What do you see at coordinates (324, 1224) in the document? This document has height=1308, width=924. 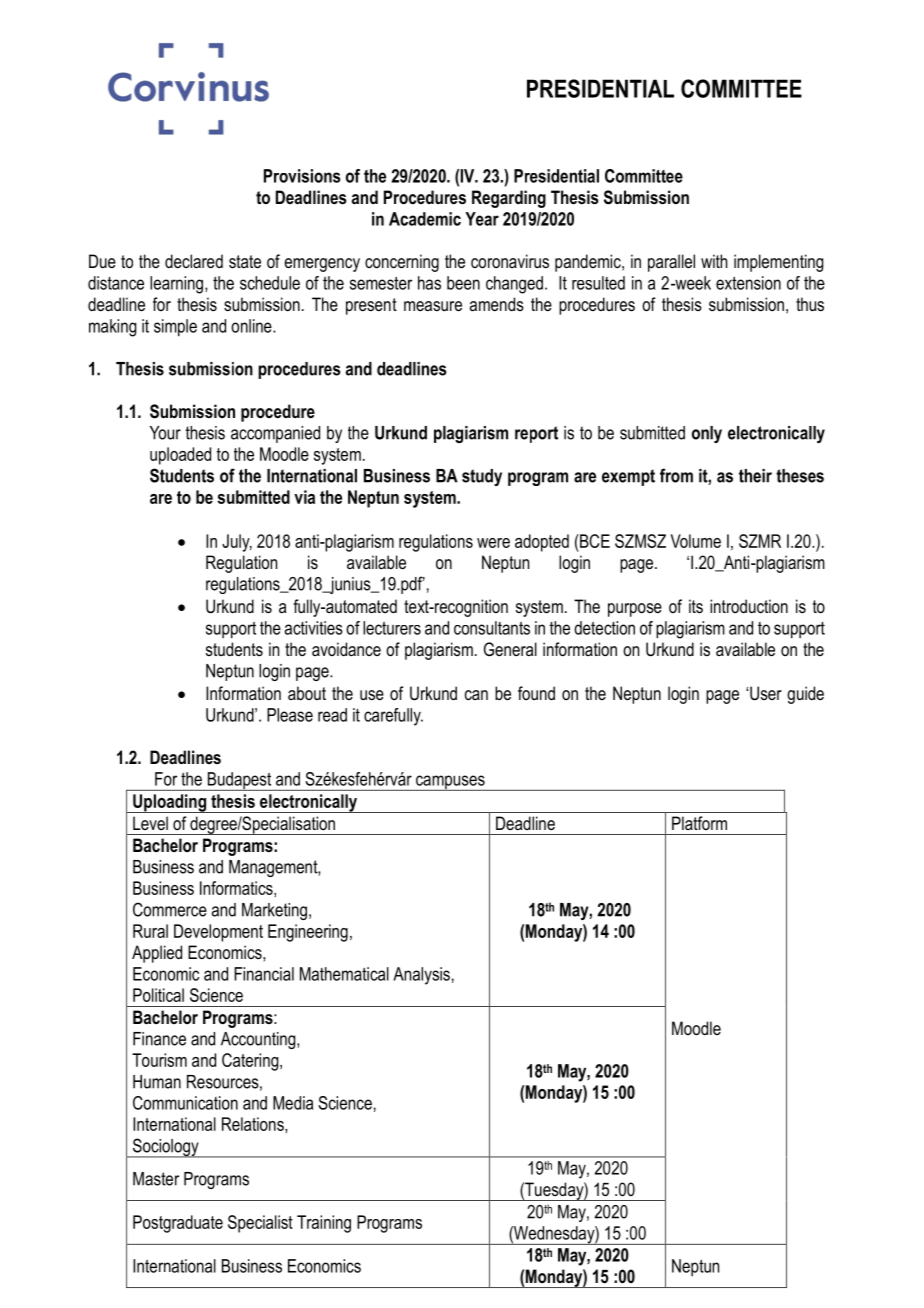 I see `Training` at bounding box center [324, 1224].
